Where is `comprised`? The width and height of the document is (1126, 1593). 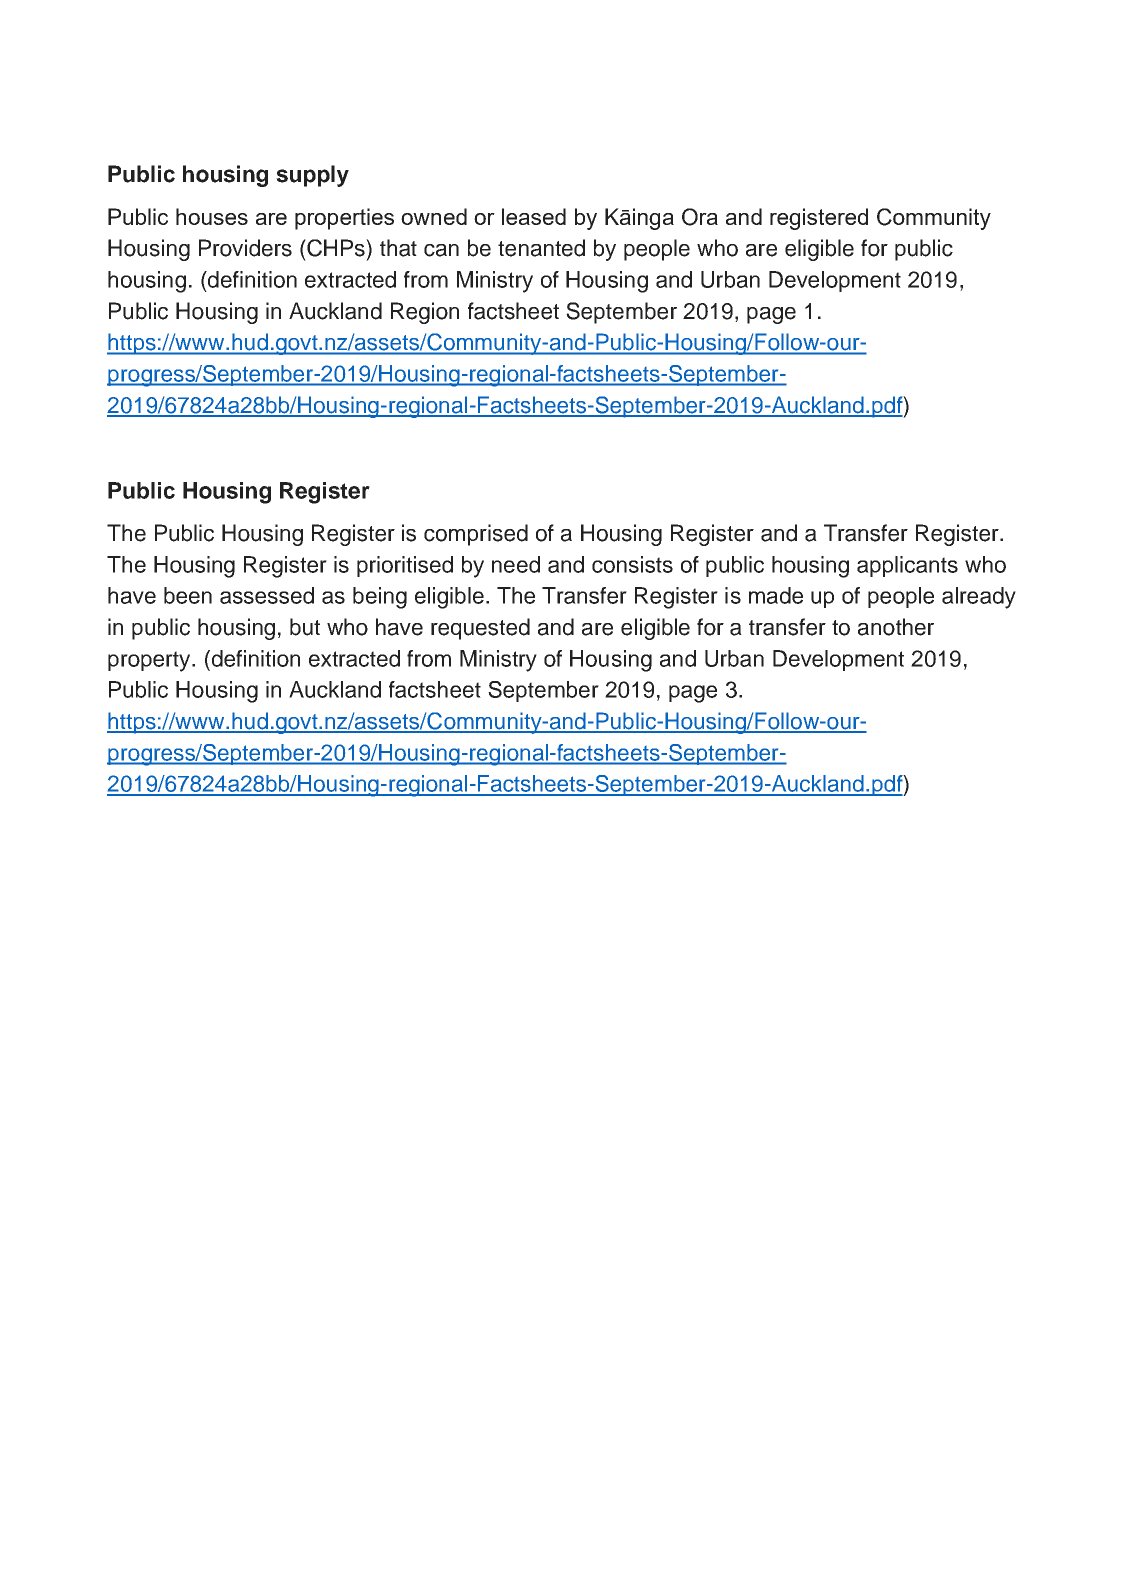
comprised is located at coordinates (476, 535).
